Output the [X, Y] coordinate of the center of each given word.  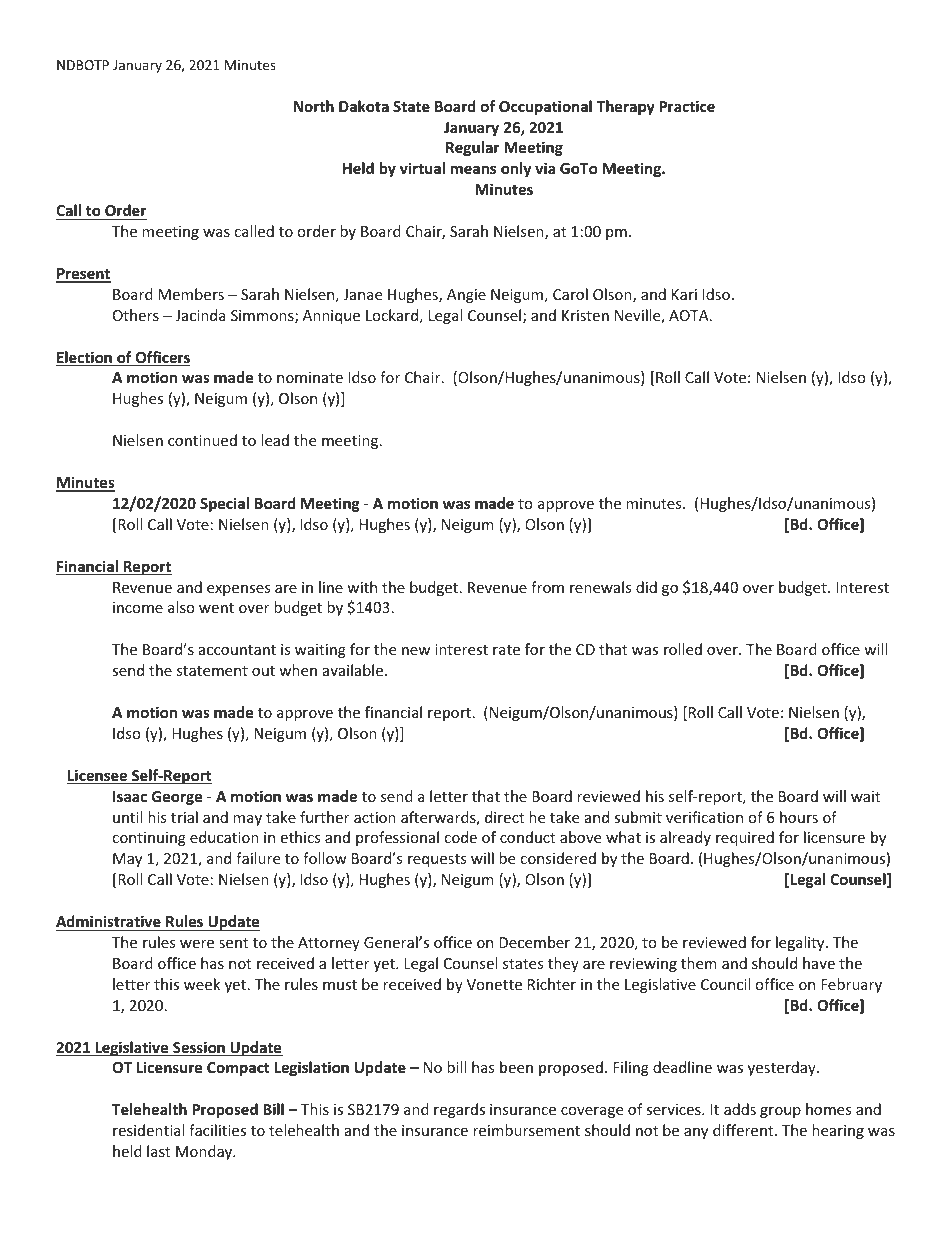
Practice [687, 106]
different [744, 1130]
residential [148, 1130]
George [177, 798]
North [314, 106]
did [646, 587]
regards [459, 1110]
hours [799, 817]
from [547, 587]
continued [202, 440]
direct [504, 817]
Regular [472, 148]
